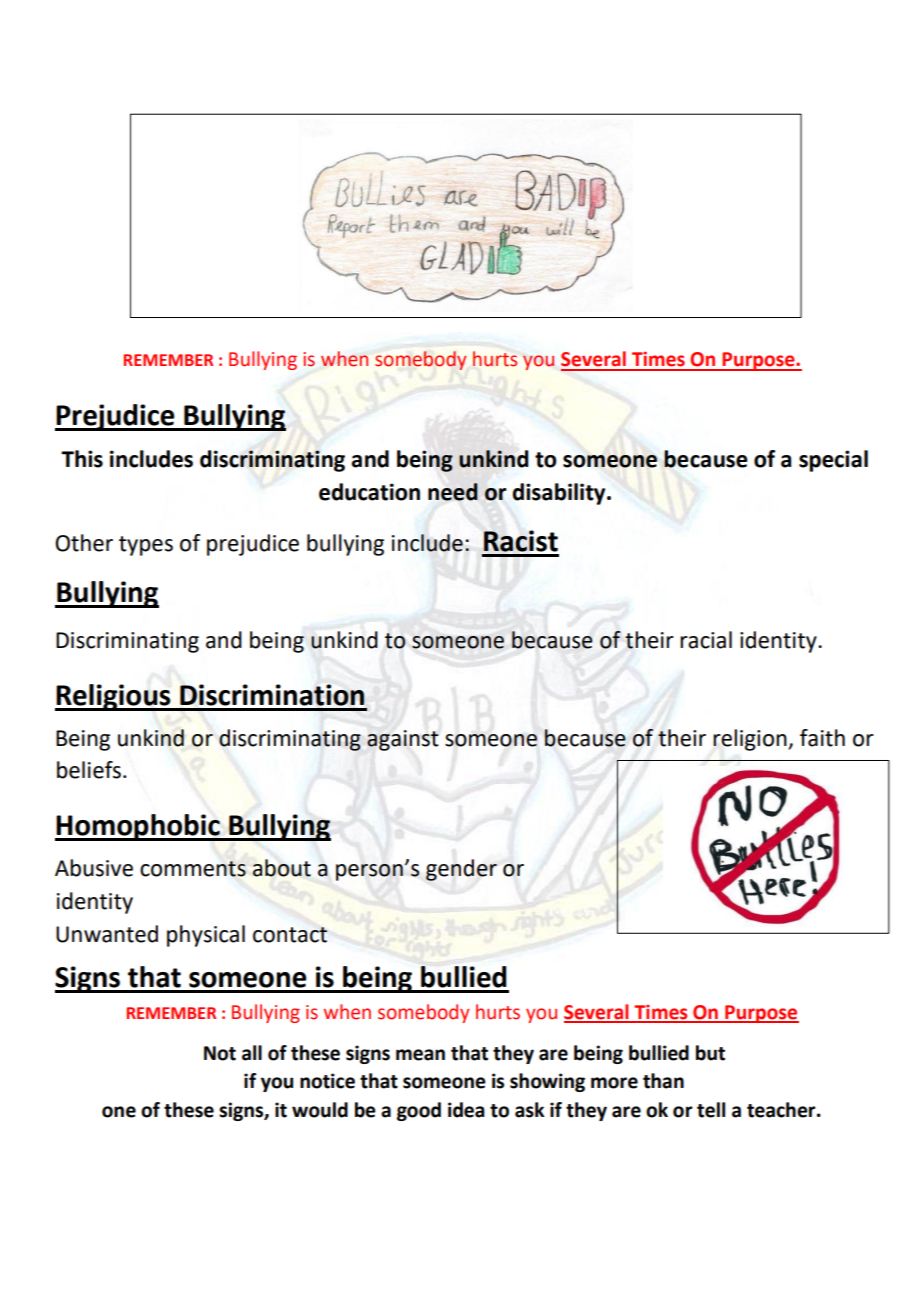 This document has height=1308, width=924. I want to click on need, so click(453, 492).
